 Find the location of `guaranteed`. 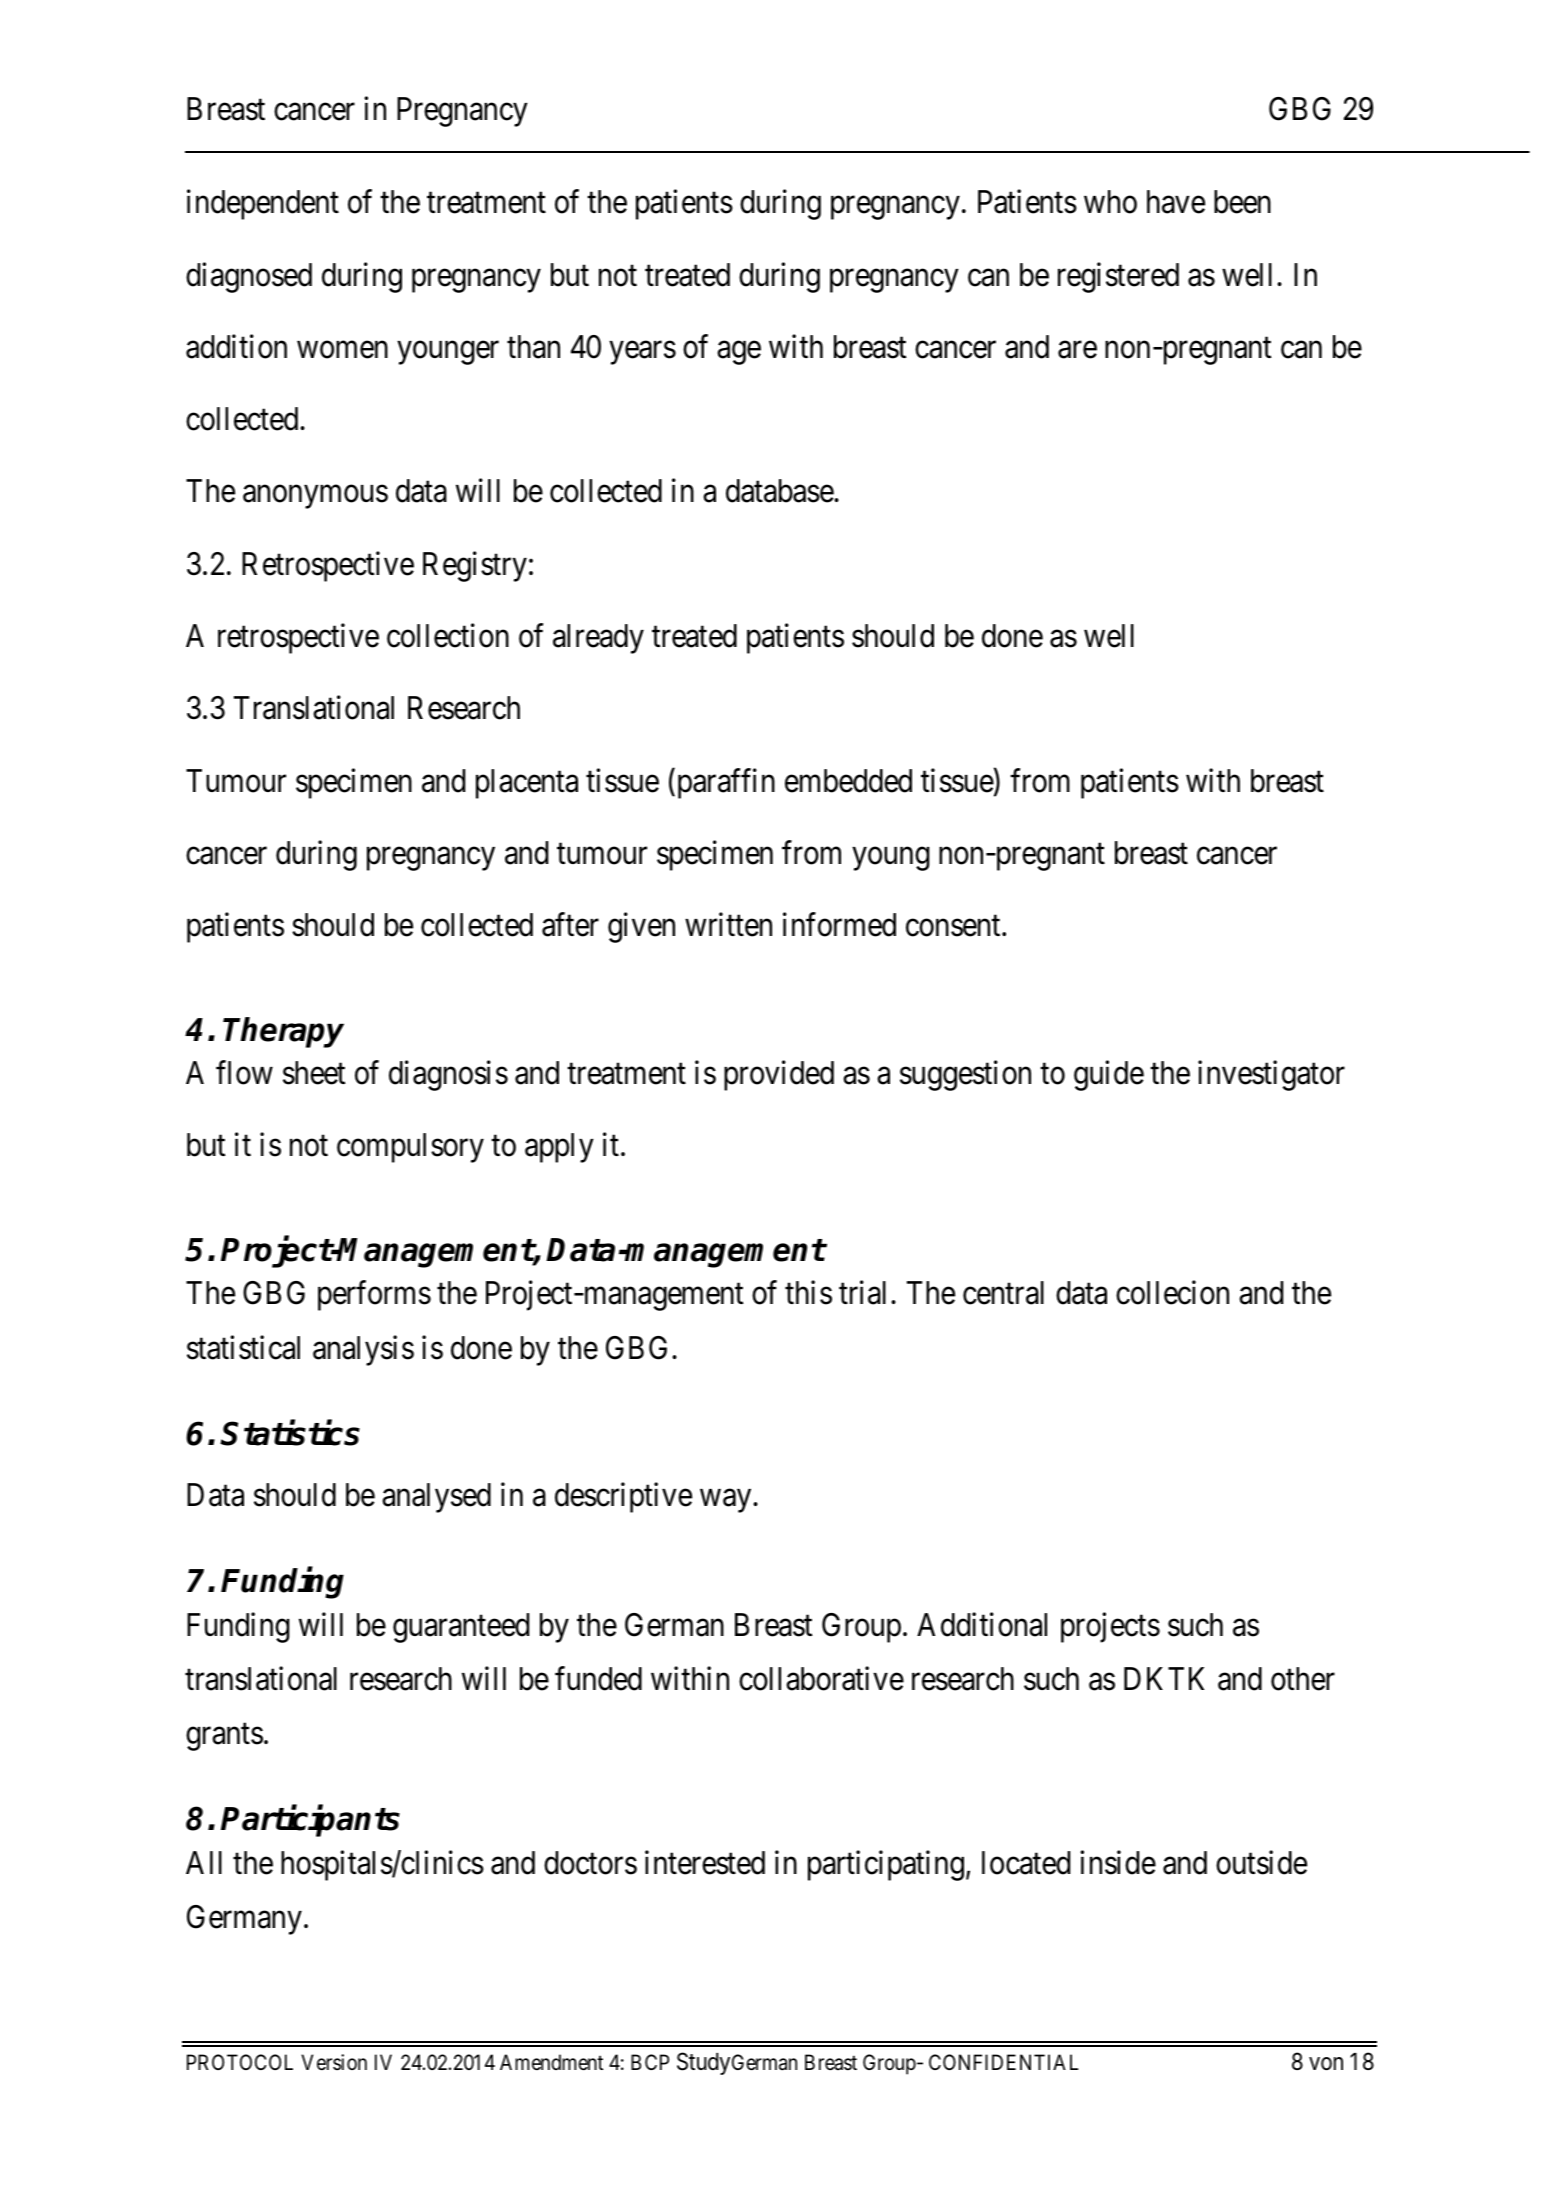

guaranteed is located at coordinates (461, 1628).
